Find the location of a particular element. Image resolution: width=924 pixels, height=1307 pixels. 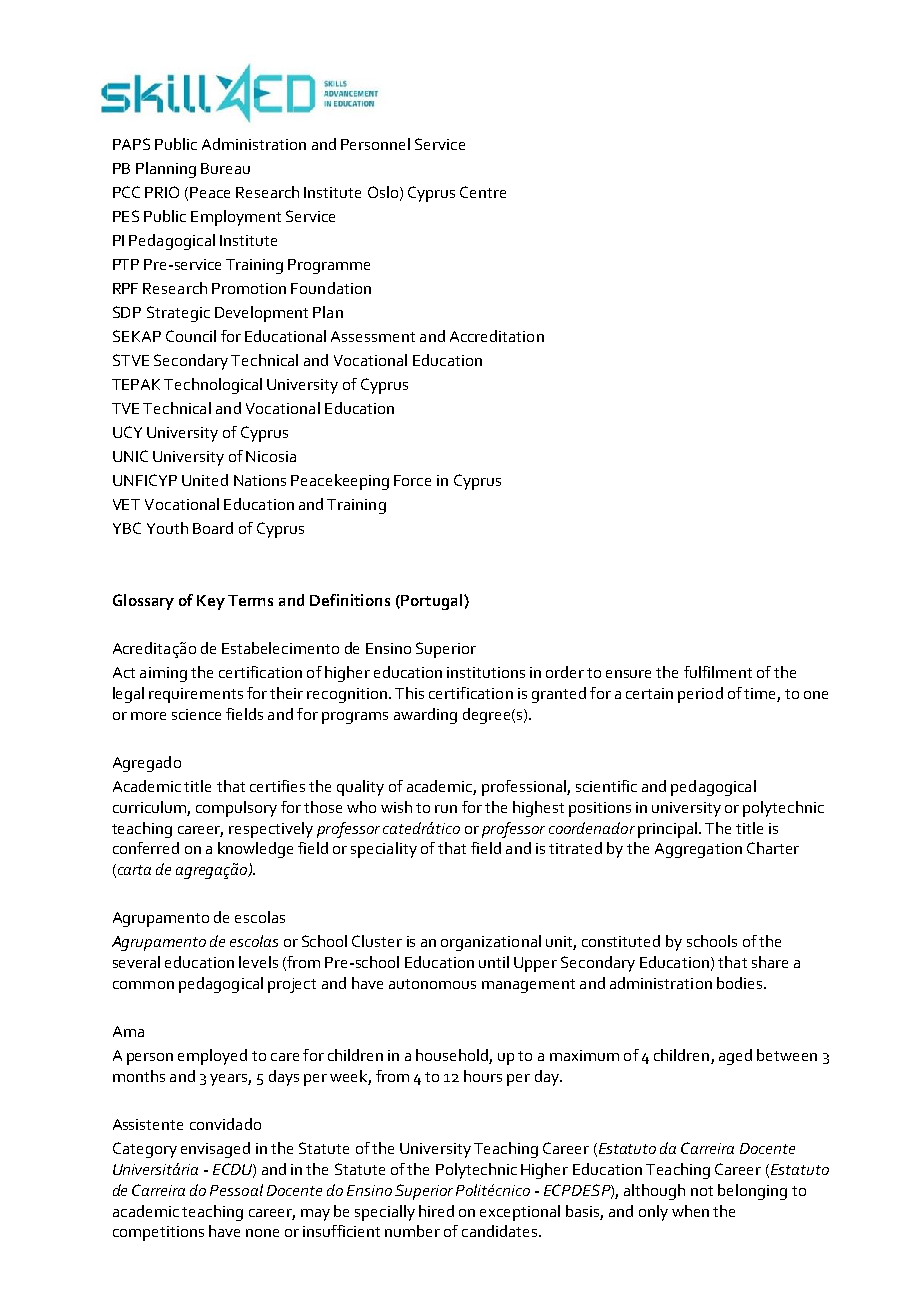

Centre is located at coordinates (483, 192).
